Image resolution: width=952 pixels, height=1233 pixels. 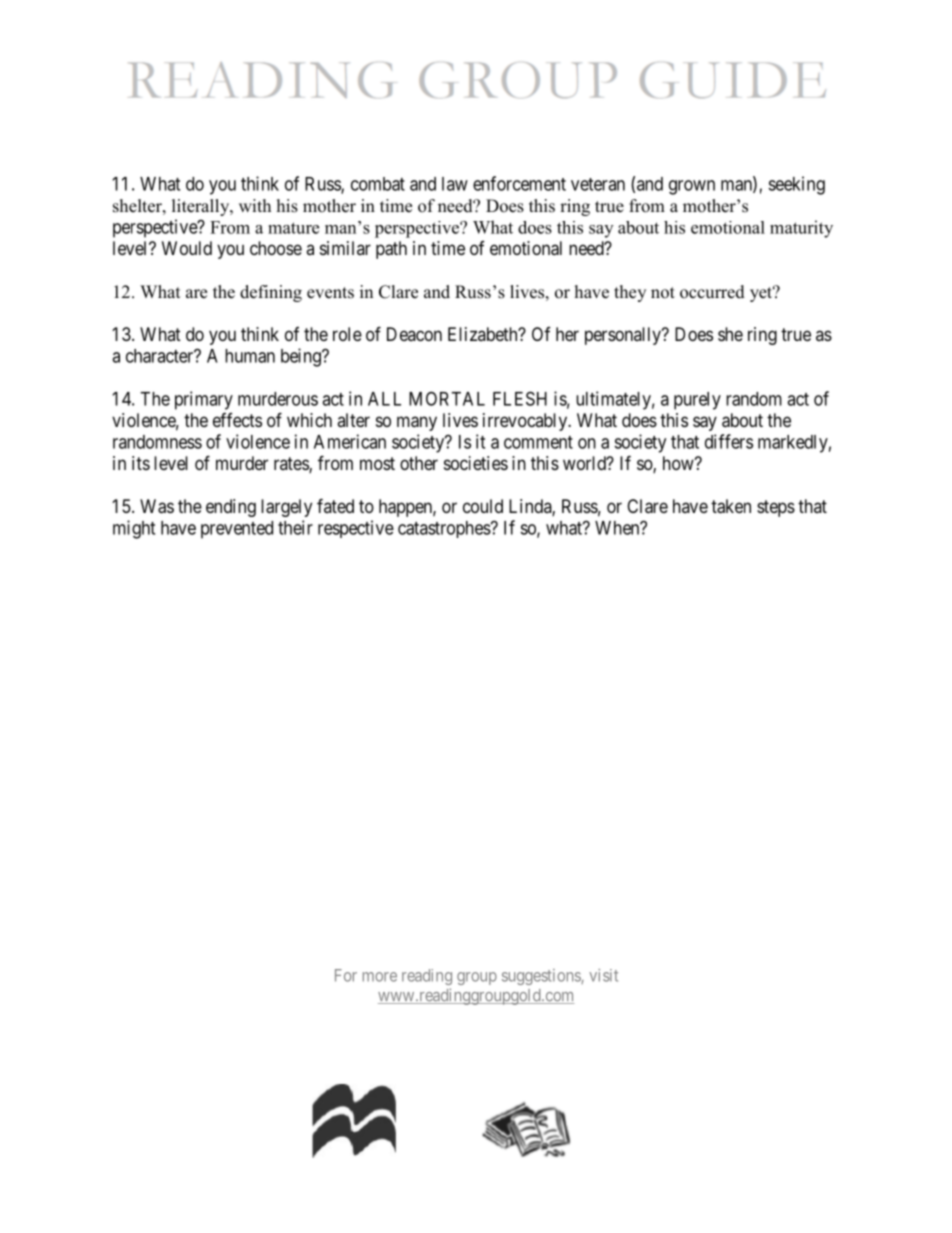 I want to click on steps, so click(x=776, y=508).
